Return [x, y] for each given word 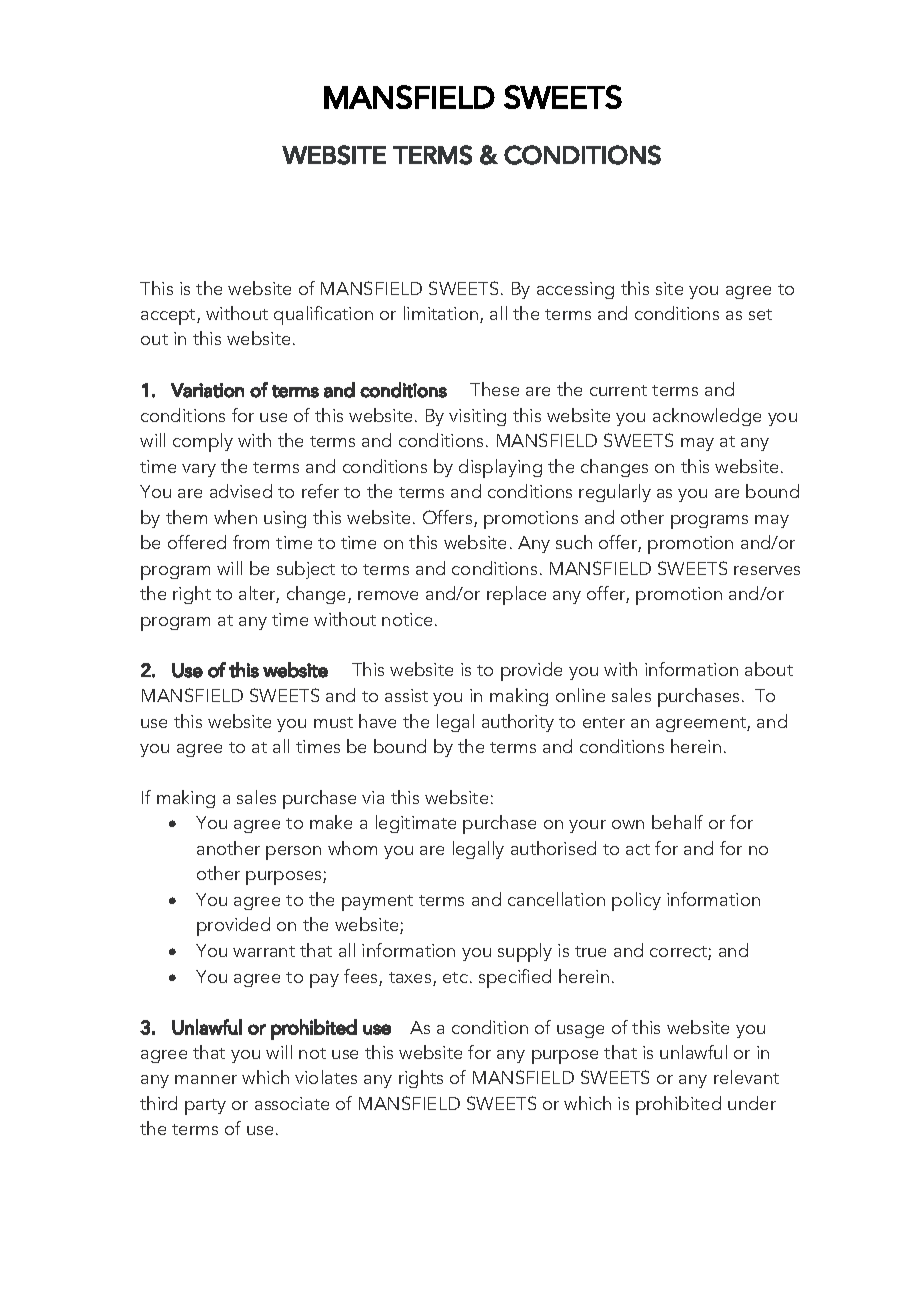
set [760, 314]
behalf [677, 822]
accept [169, 317]
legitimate [416, 824]
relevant [746, 1077]
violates [326, 1077]
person [293, 853]
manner [206, 1079]
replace [516, 595]
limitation [441, 313]
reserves [767, 570]
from [251, 542]
